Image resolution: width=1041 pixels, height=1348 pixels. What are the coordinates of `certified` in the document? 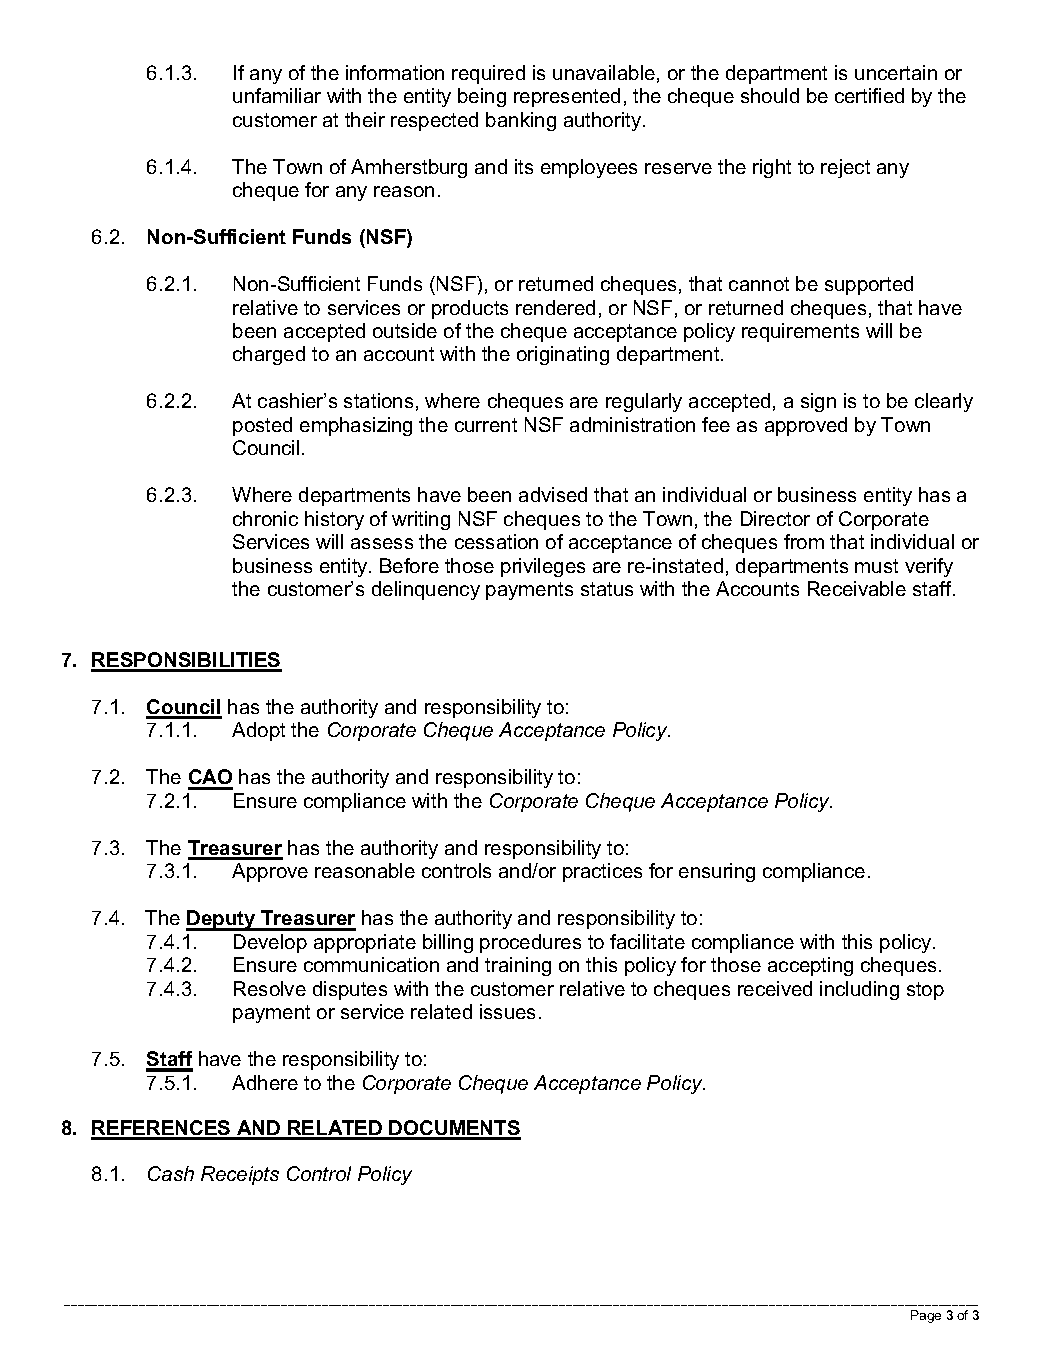 It's located at (869, 95).
